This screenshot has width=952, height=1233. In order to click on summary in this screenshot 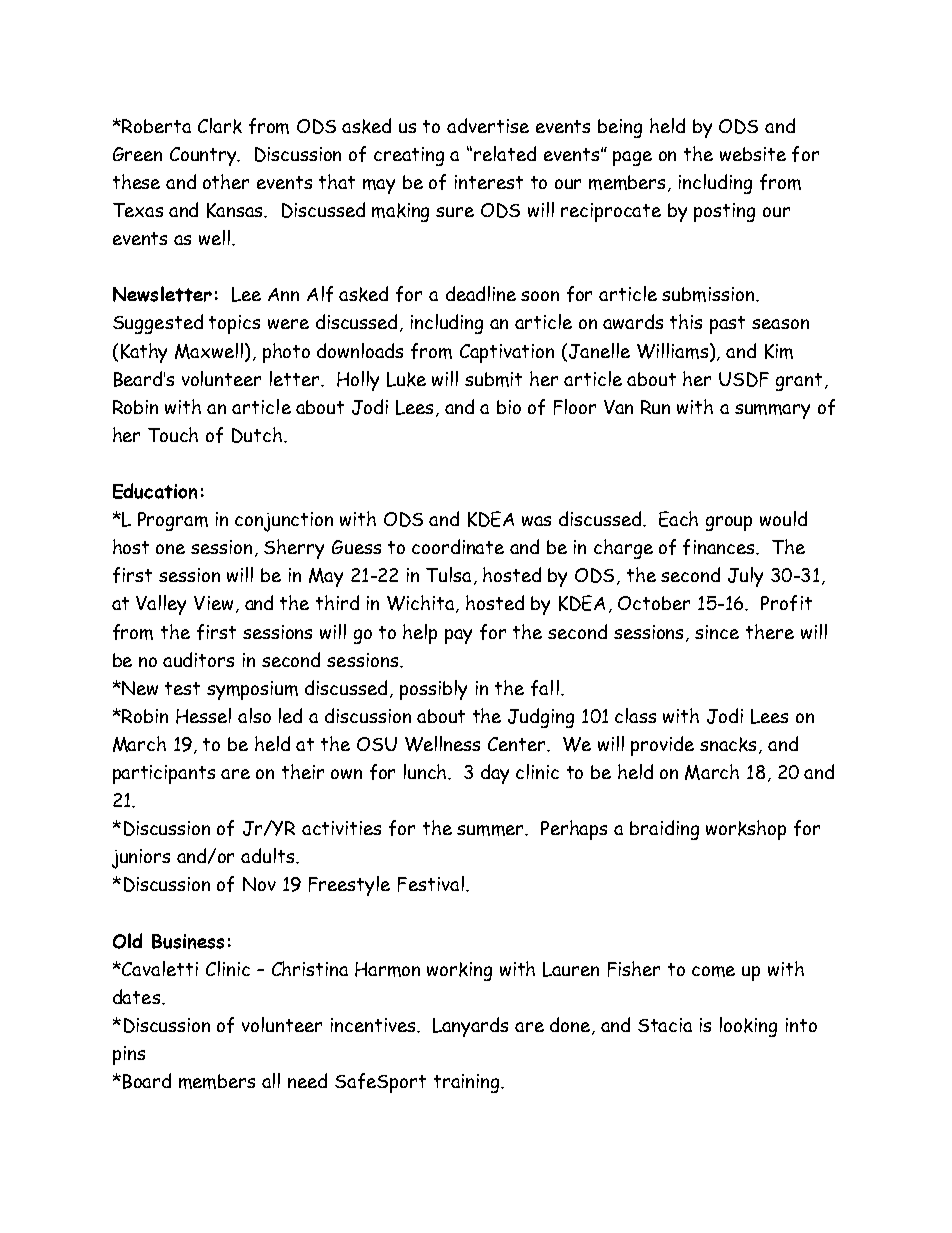, I will do `click(772, 411)`.
